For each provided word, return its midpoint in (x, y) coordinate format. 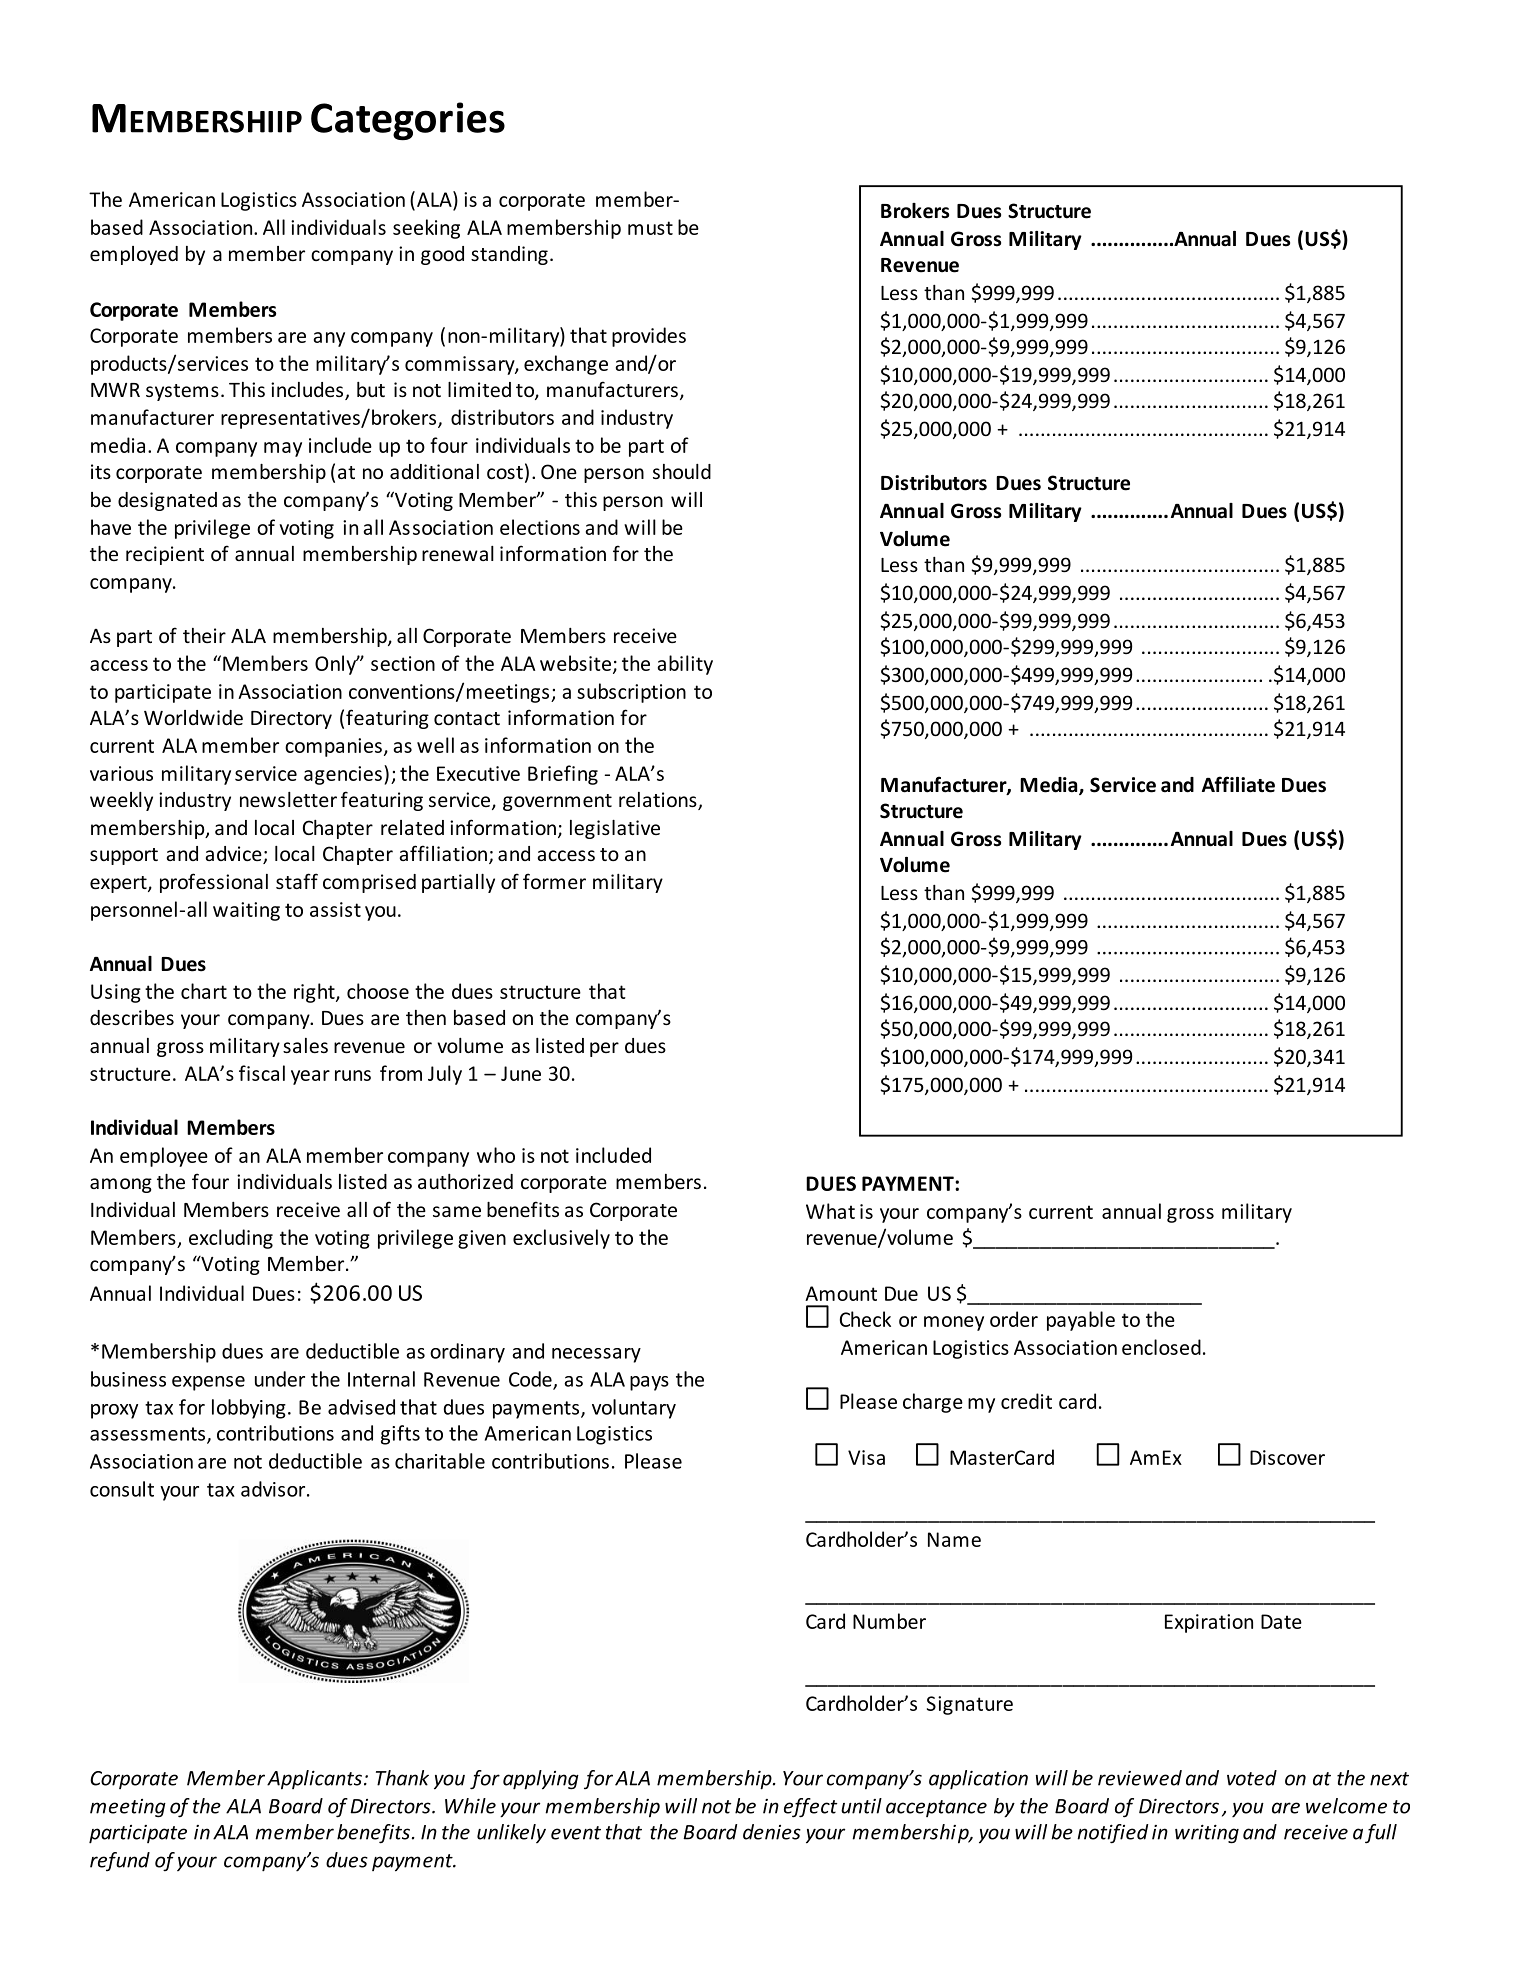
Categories (408, 121)
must (650, 228)
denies (772, 1832)
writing (1207, 1834)
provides (649, 337)
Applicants (314, 1780)
